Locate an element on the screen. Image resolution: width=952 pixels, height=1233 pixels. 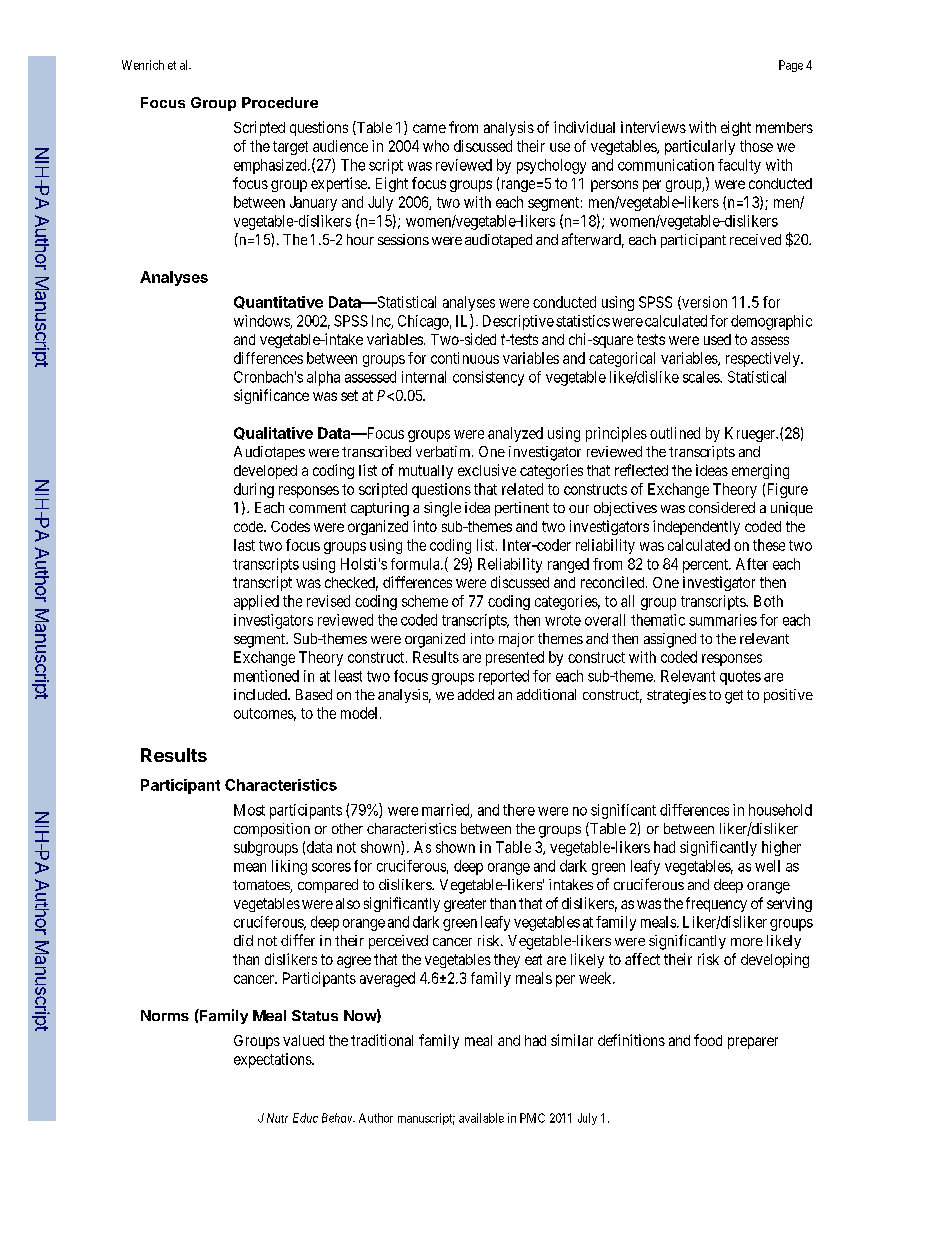
expectations is located at coordinates (273, 1060).
